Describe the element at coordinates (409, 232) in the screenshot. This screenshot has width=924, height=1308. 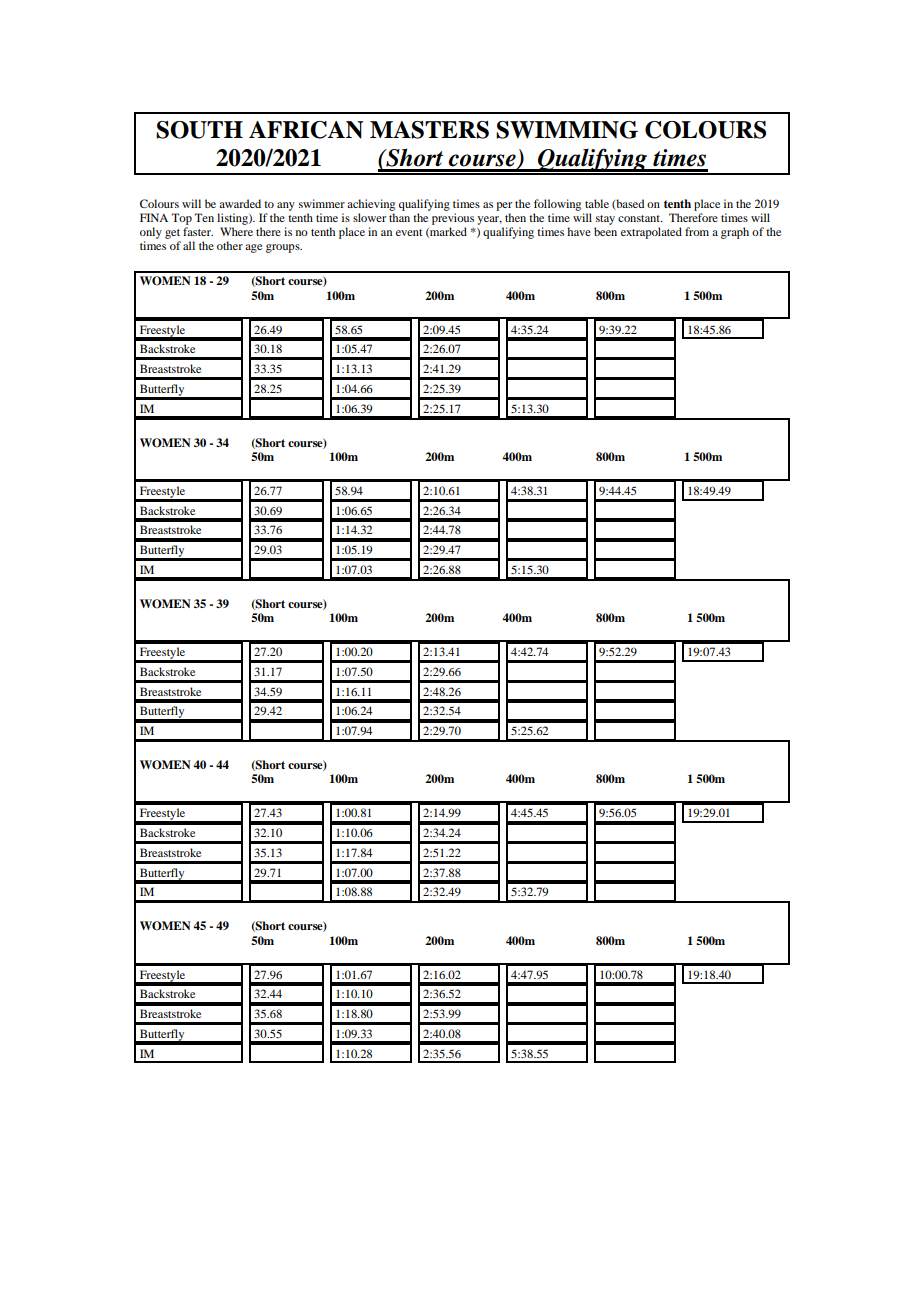
I see `event` at that location.
